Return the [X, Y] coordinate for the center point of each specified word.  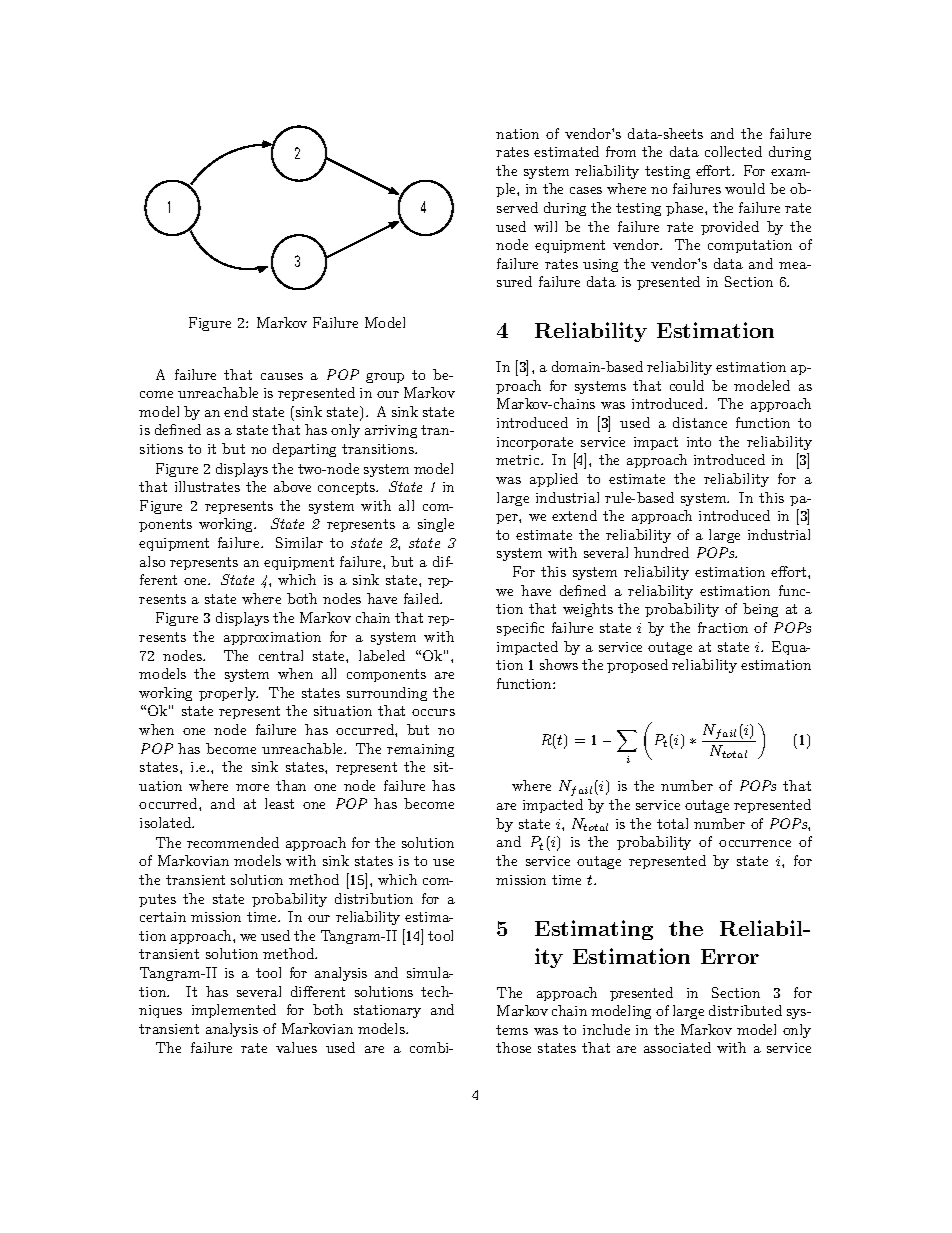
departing [304, 450]
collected [733, 151]
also [152, 561]
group [385, 378]
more [252, 787]
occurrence [755, 843]
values [296, 1047]
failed [423, 598]
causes [282, 376]
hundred [661, 552]
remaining [420, 750]
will [545, 226]
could [687, 385]
